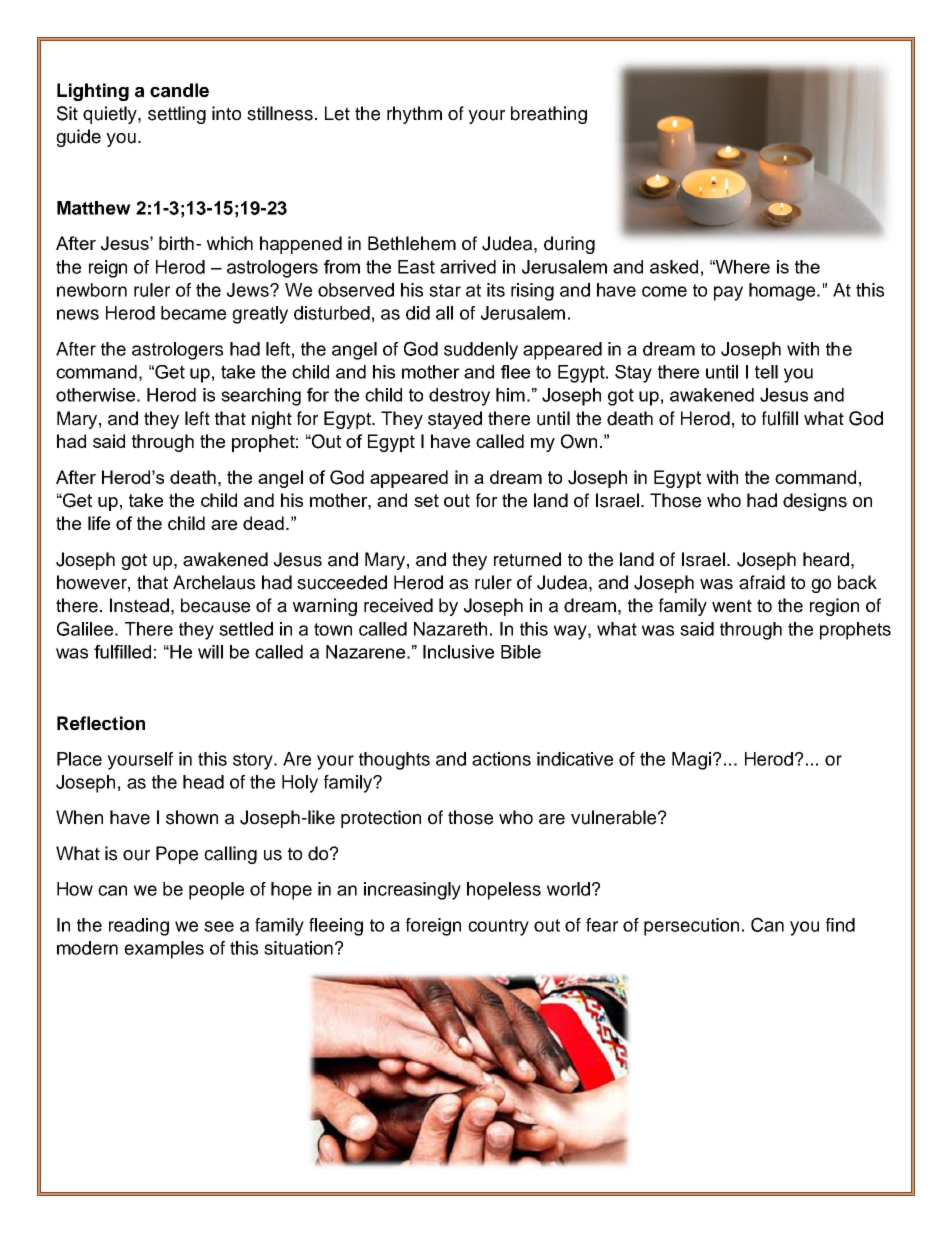  I want to click on tell, so click(766, 372).
